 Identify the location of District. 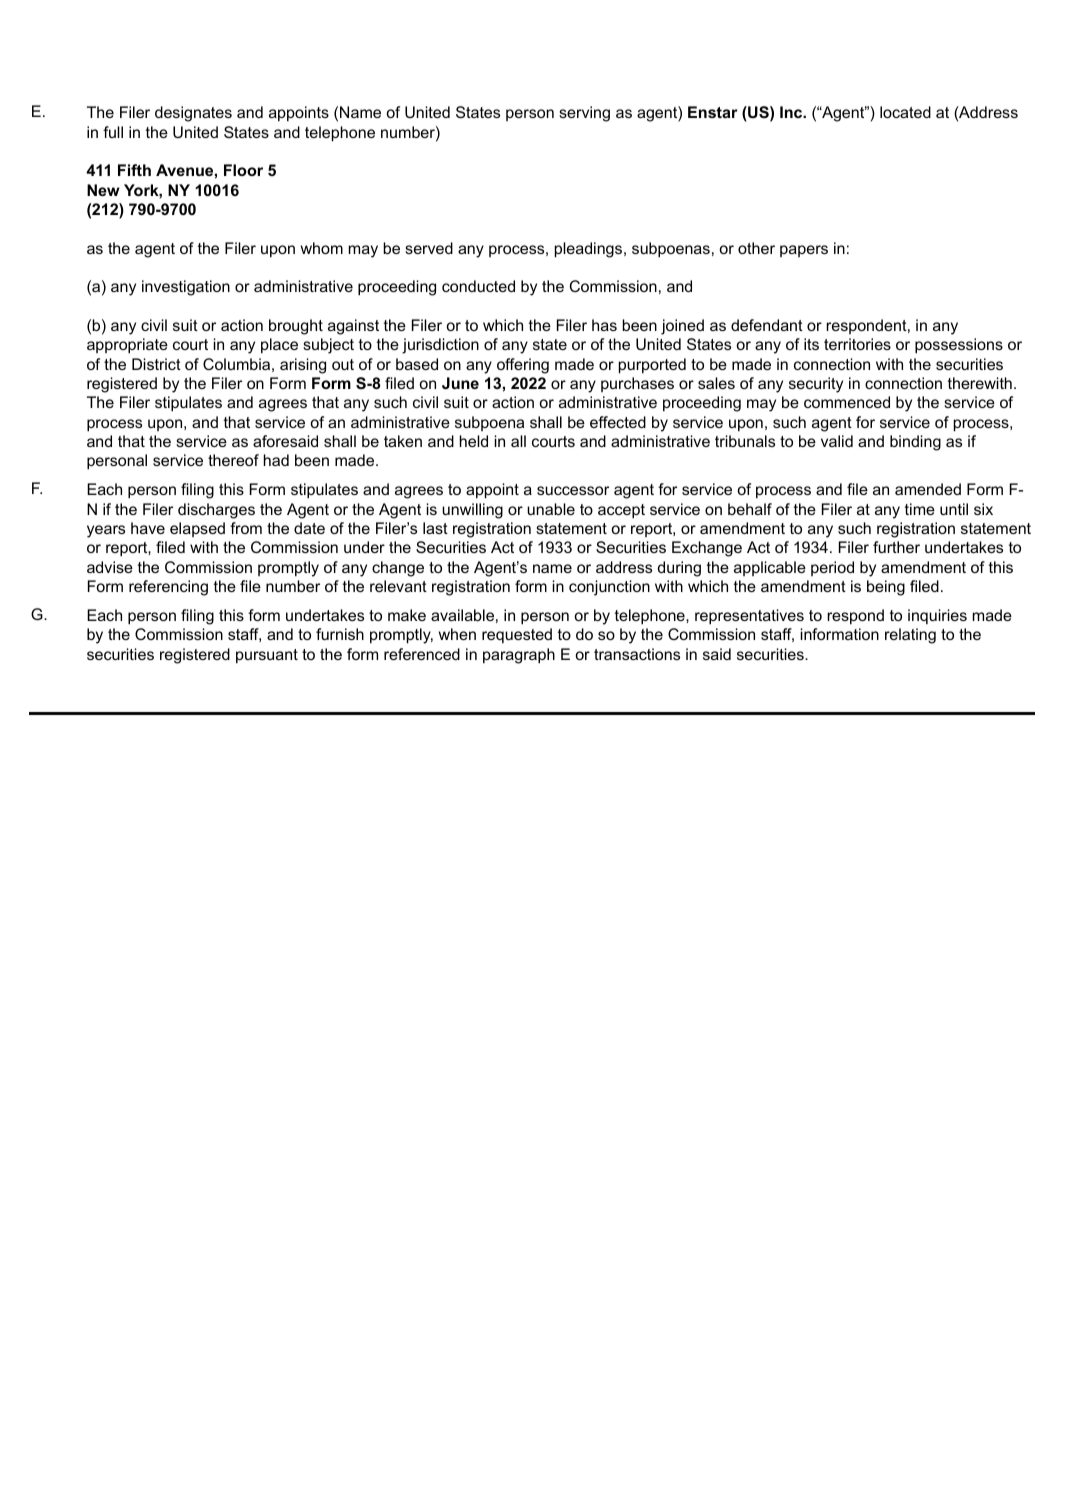
(156, 364).
